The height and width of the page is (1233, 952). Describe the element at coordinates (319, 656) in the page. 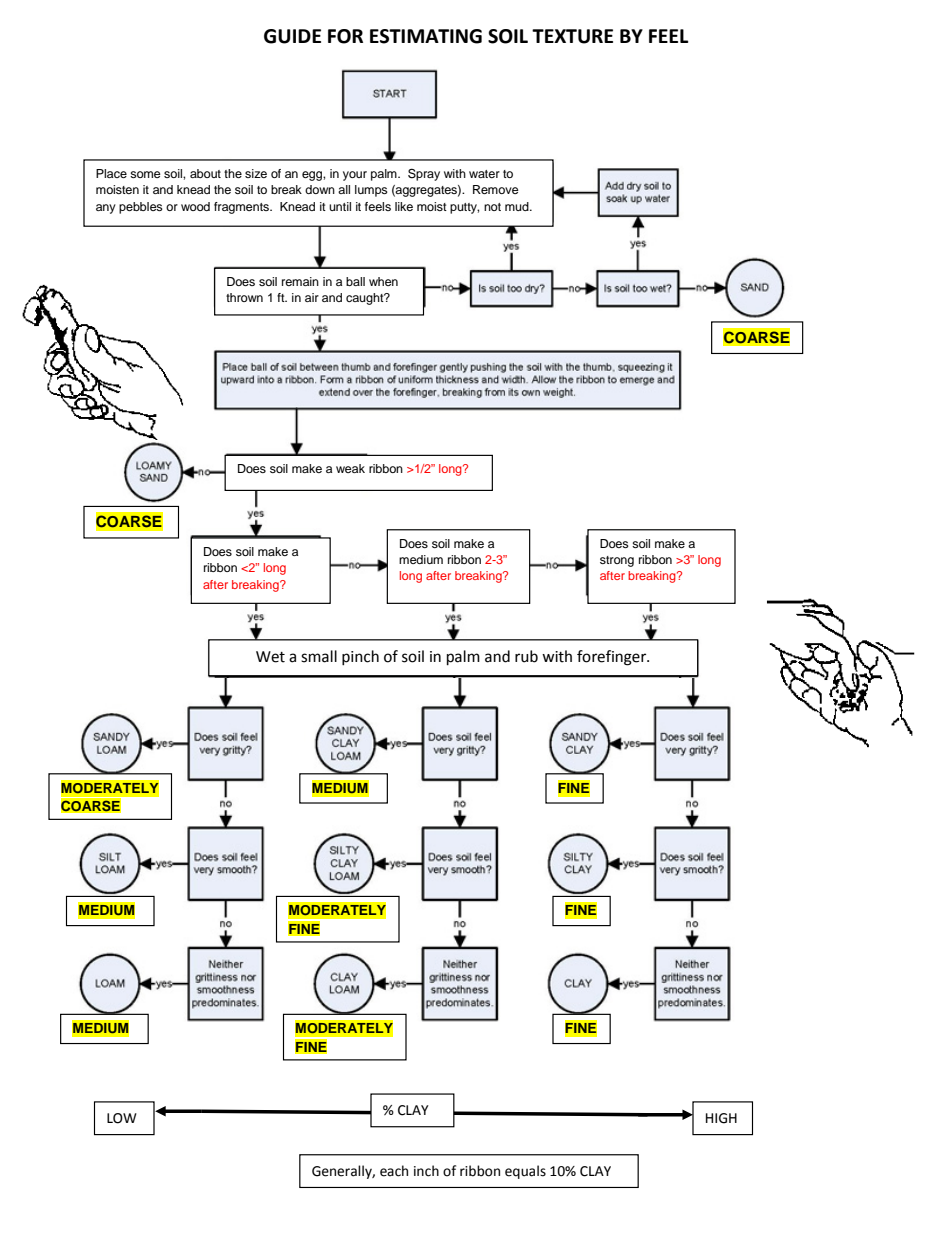

I see `small` at that location.
